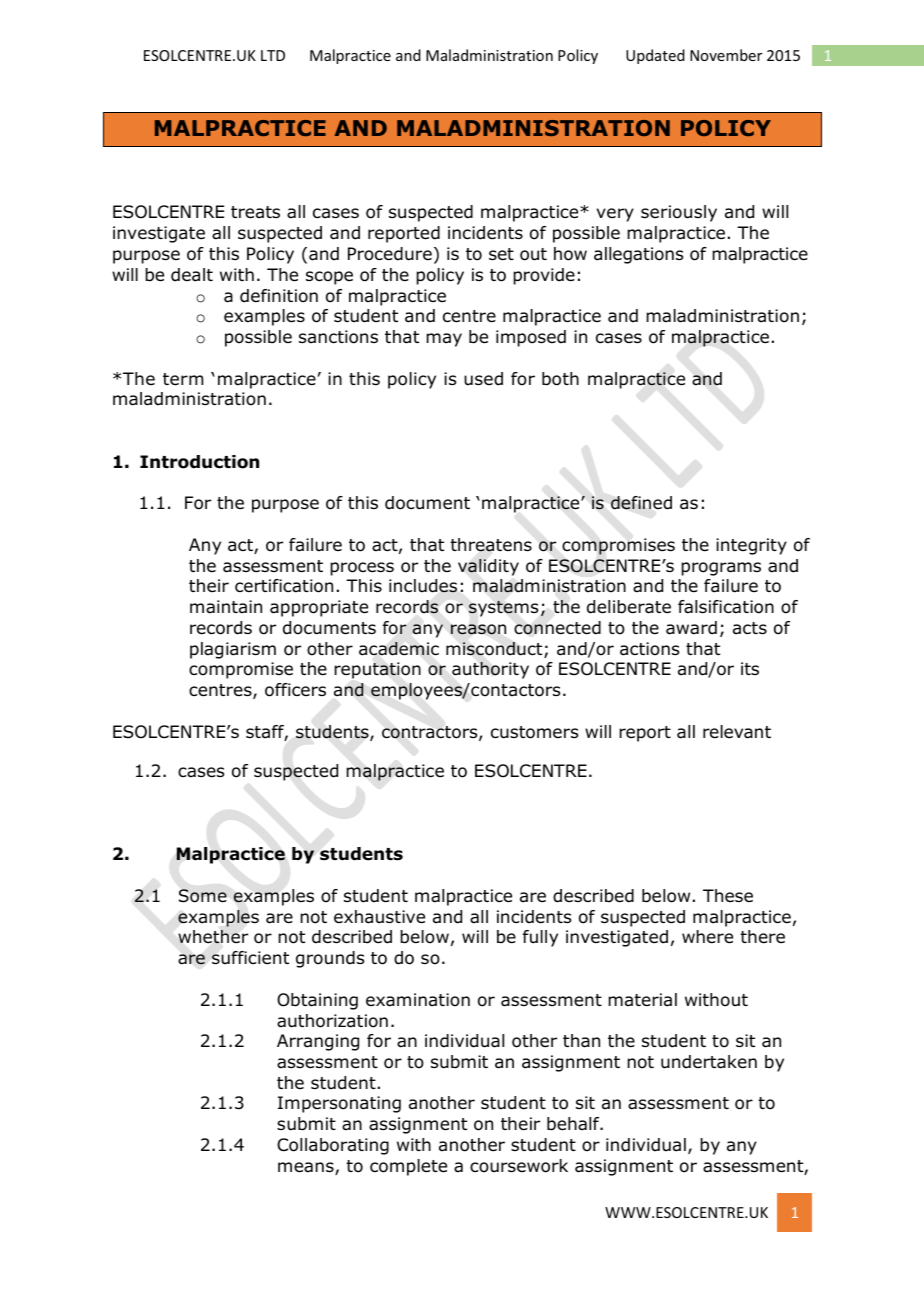 This screenshot has width=924, height=1308. What do you see at coordinates (540, 938) in the screenshot?
I see `fully` at bounding box center [540, 938].
